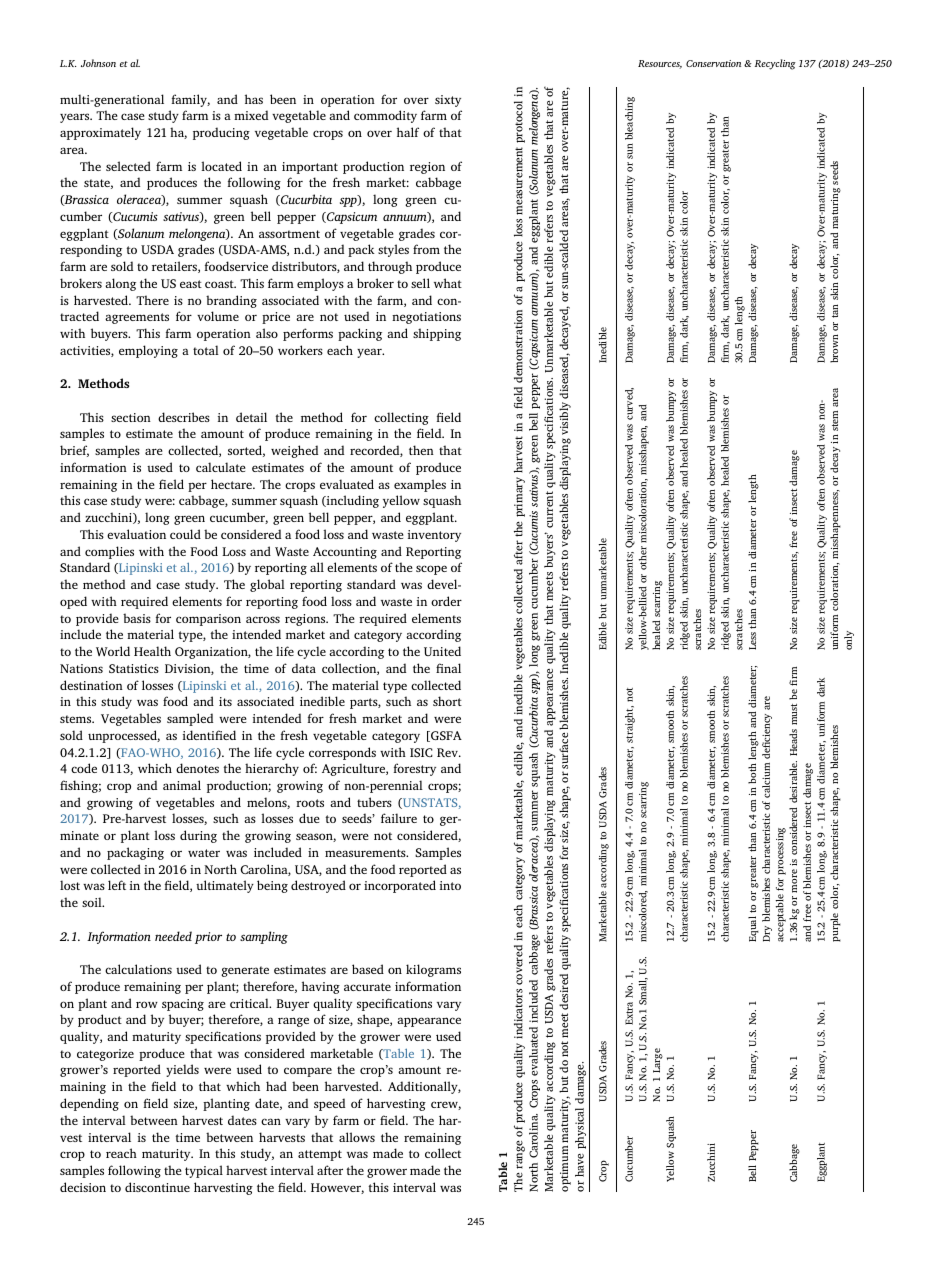  Describe the element at coordinates (385, 116) in the page. I see `commodity` at that location.
